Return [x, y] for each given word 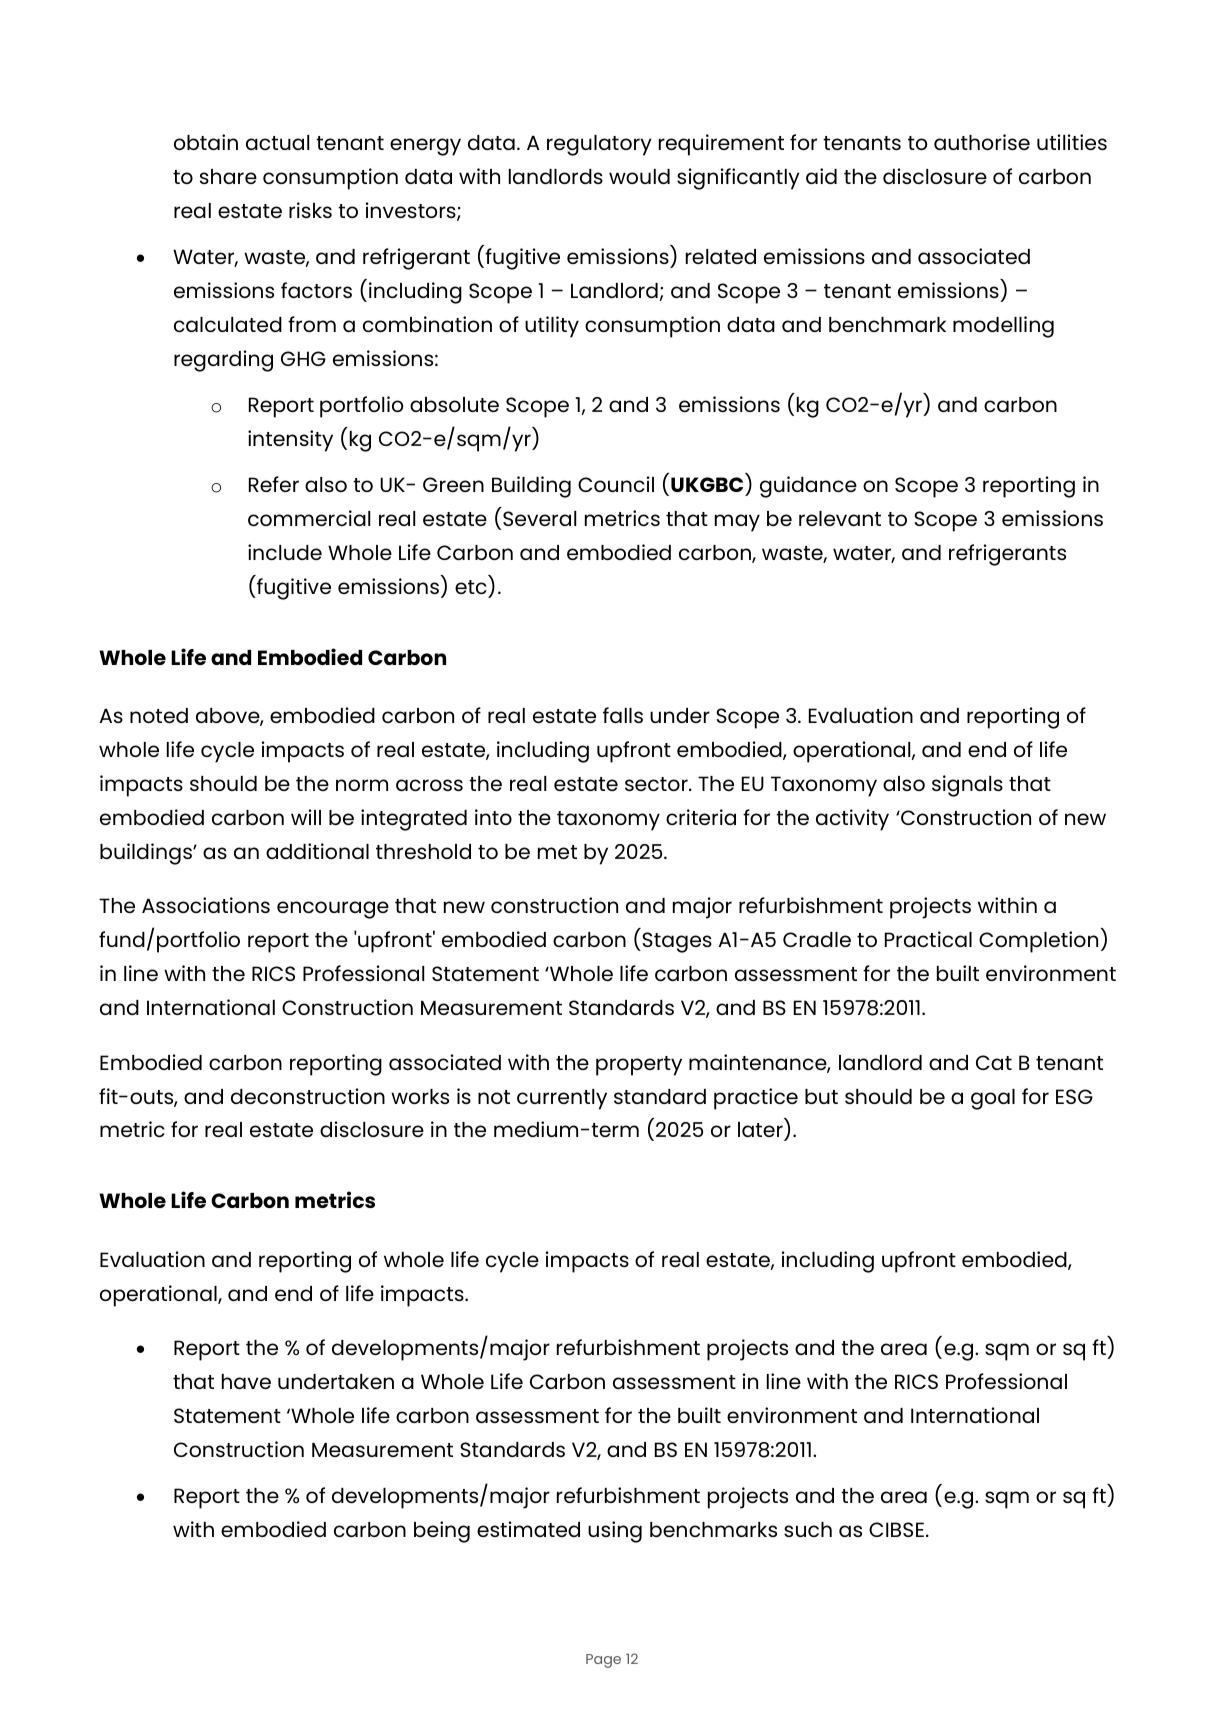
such [808, 1529]
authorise [982, 142]
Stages [676, 942]
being [442, 1532]
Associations [206, 905]
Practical [928, 939]
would [639, 176]
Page [603, 1661]
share [228, 176]
